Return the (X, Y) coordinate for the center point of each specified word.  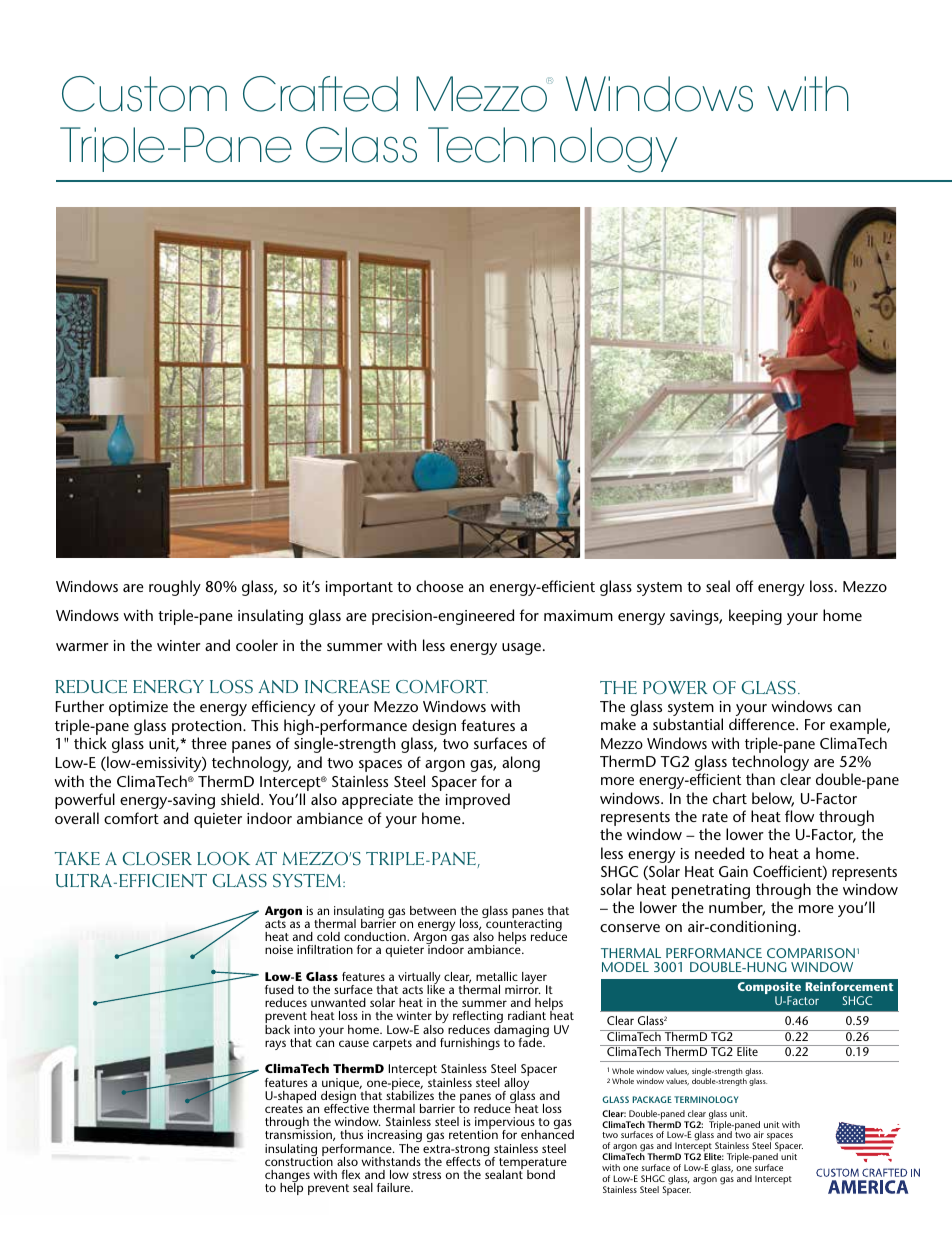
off (744, 586)
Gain (733, 871)
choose (440, 586)
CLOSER (157, 859)
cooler (257, 645)
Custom (144, 94)
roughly (175, 588)
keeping (755, 617)
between (433, 910)
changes (287, 1177)
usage (523, 649)
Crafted (320, 94)
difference (763, 724)
